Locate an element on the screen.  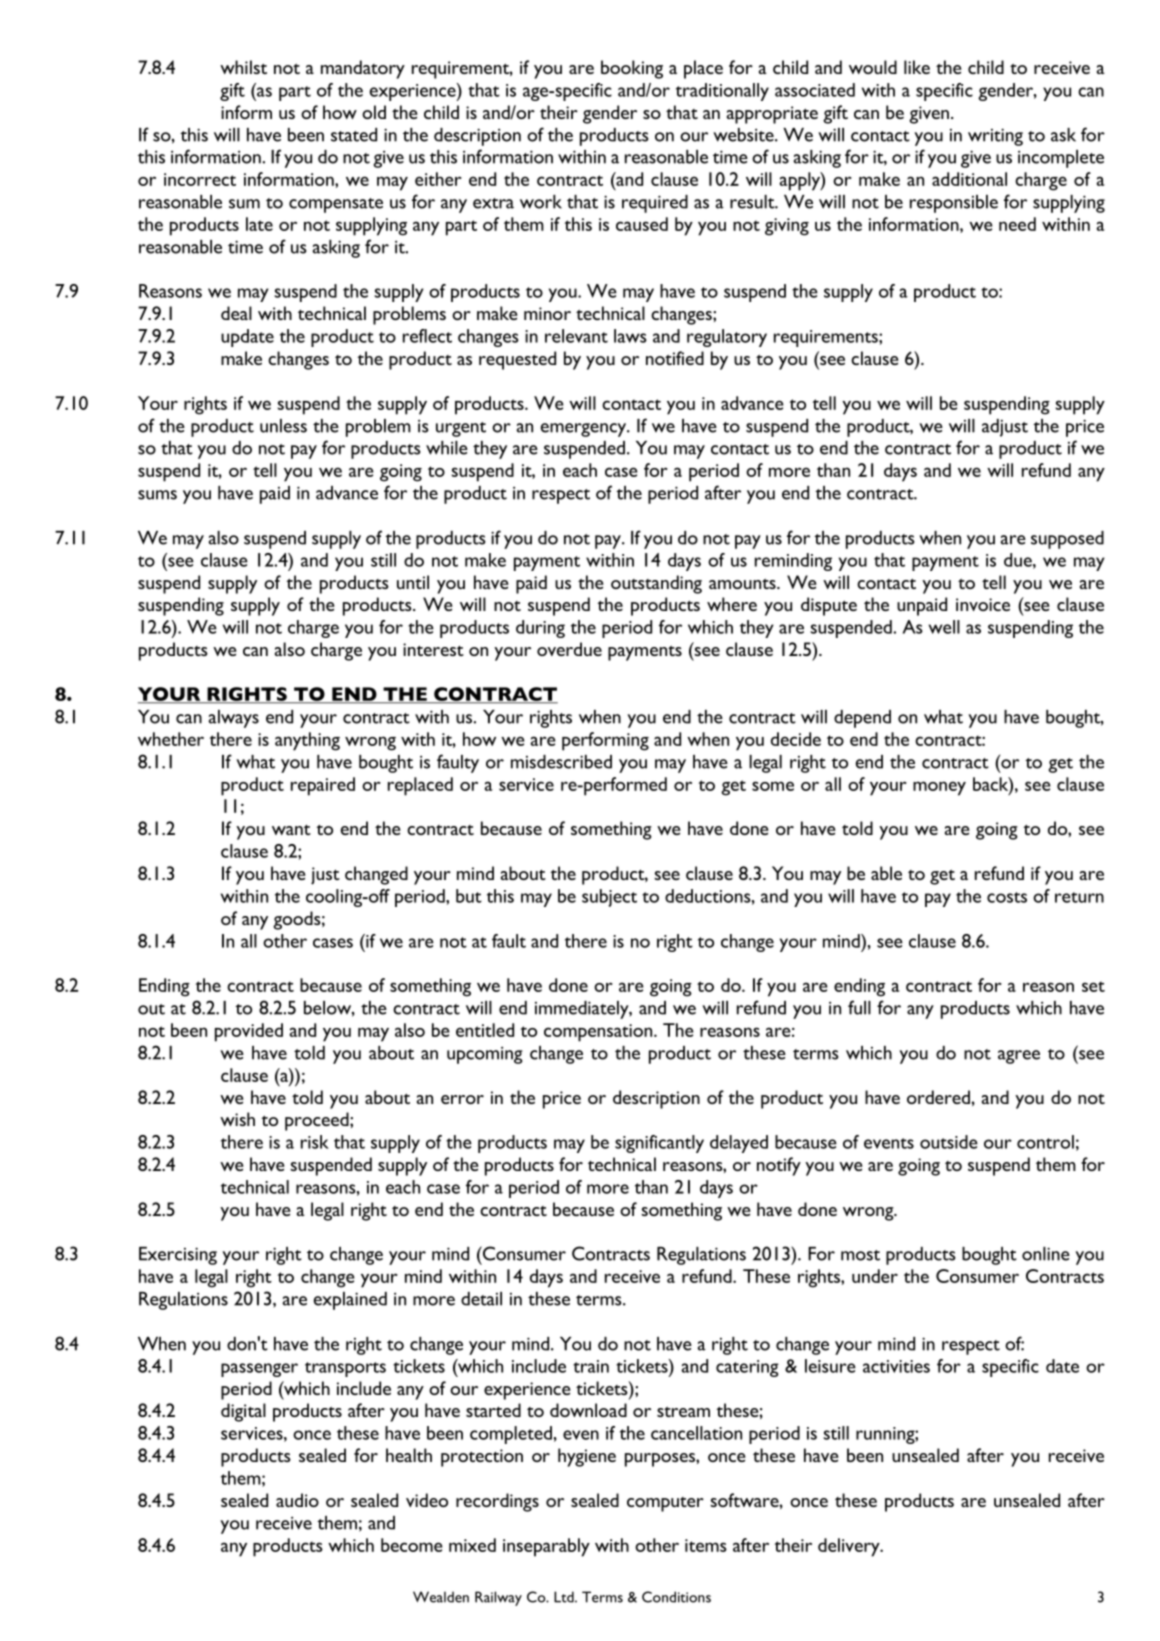
want is located at coordinates (291, 829).
